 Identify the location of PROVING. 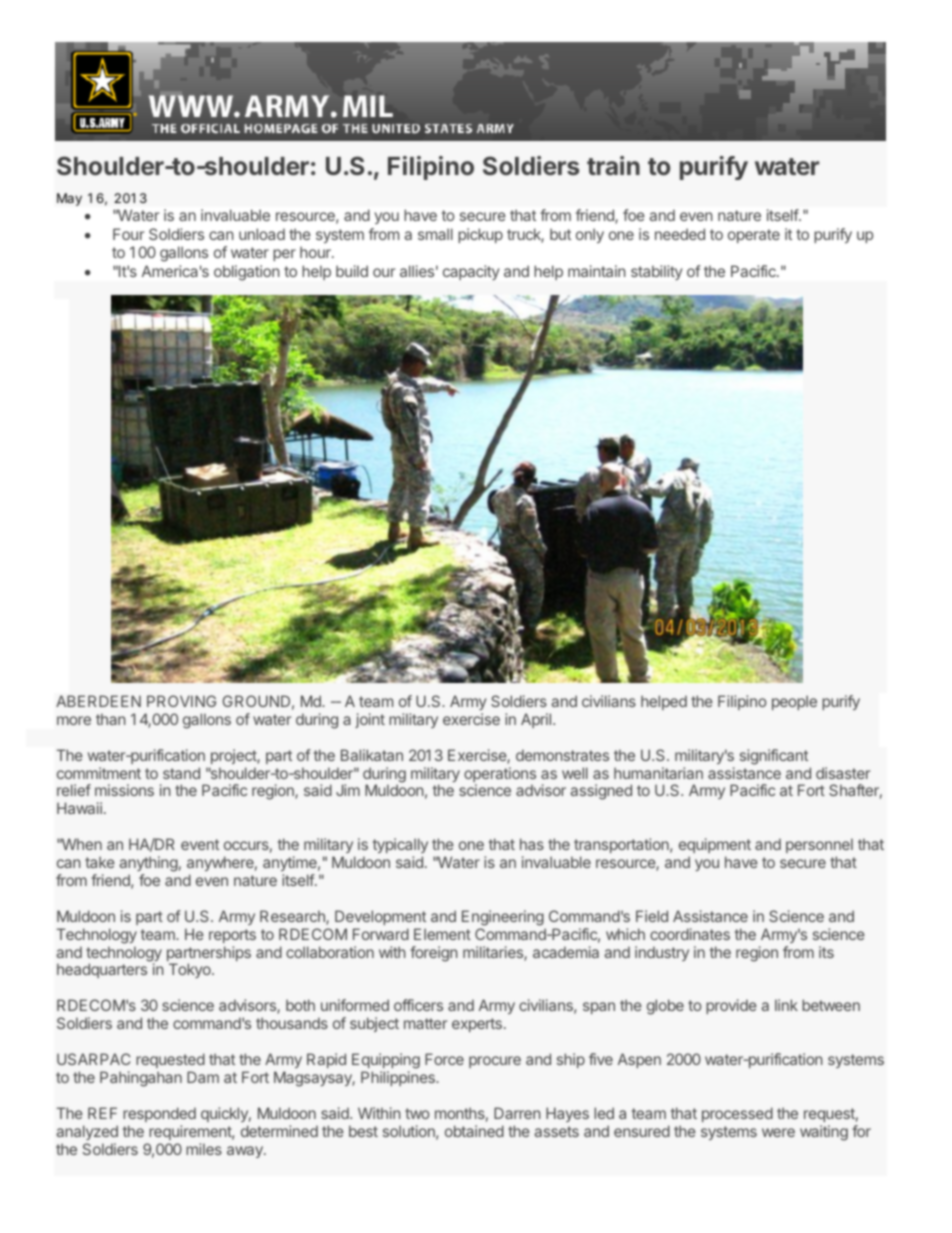
(181, 701).
